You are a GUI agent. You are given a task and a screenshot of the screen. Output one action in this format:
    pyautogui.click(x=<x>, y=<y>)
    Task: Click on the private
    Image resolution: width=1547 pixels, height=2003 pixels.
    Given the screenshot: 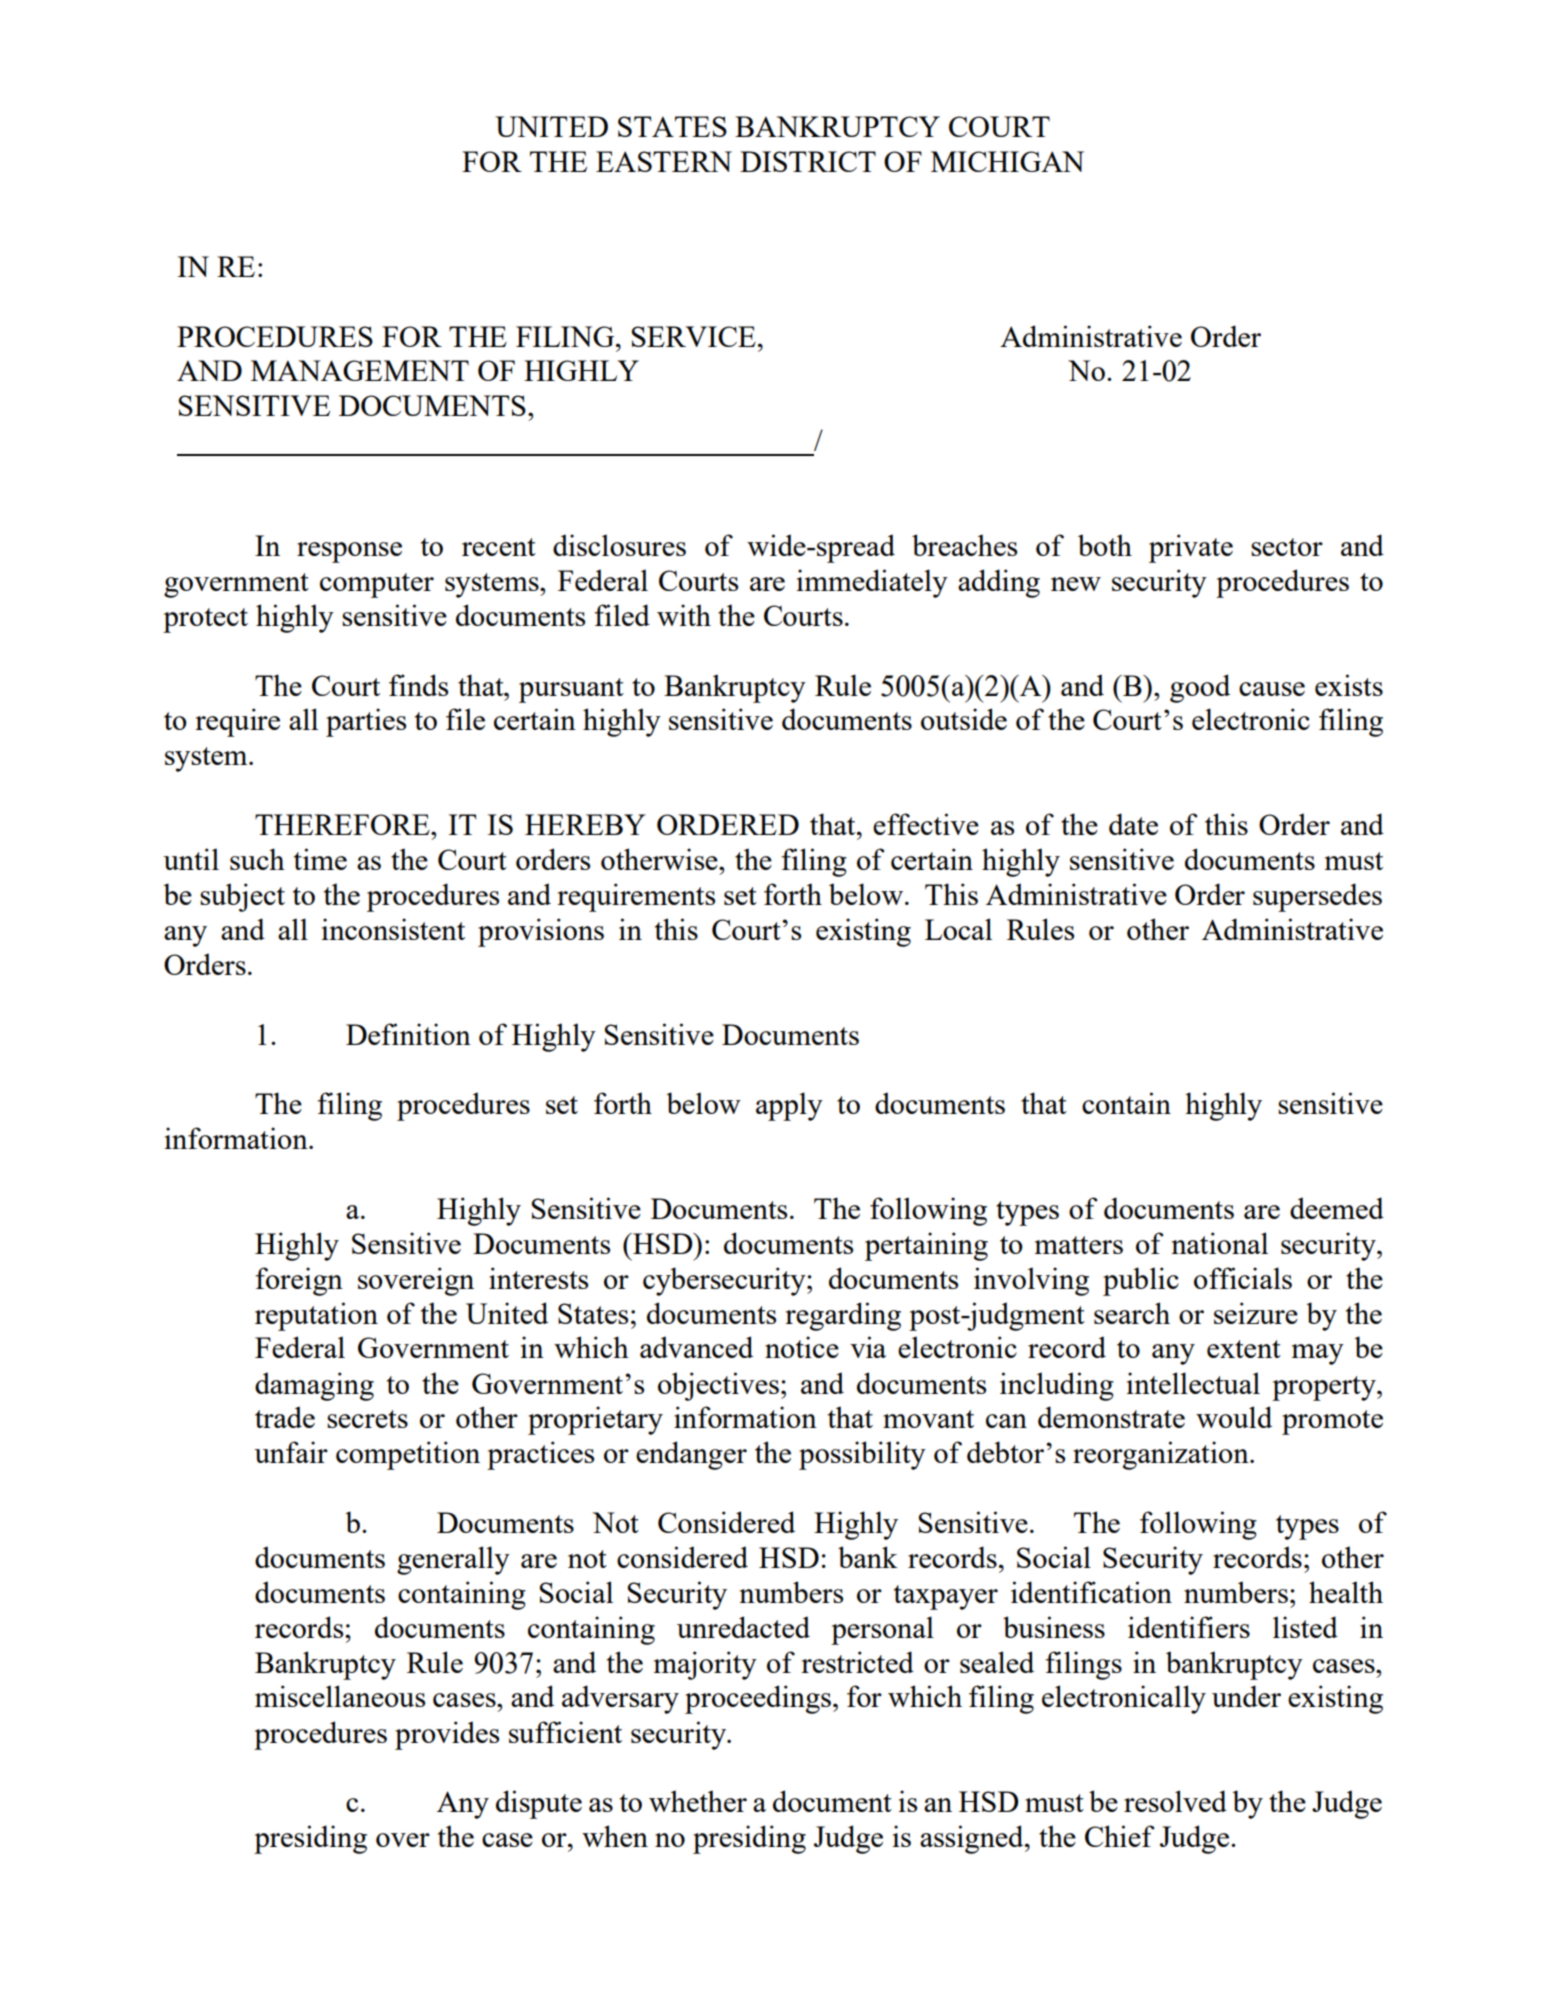 What is the action you would take?
    pyautogui.click(x=1191, y=548)
